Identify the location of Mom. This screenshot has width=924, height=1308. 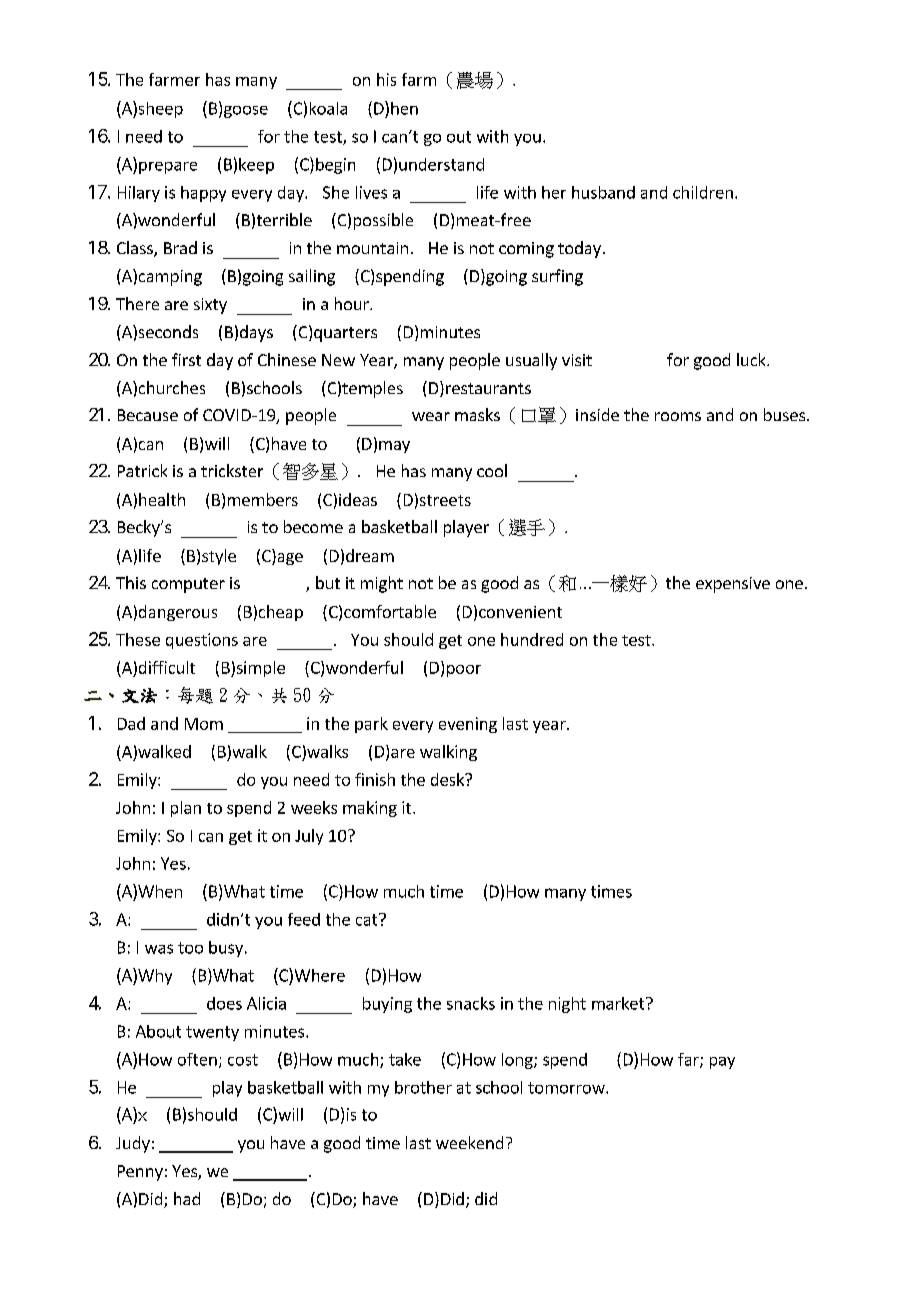
(204, 724).
